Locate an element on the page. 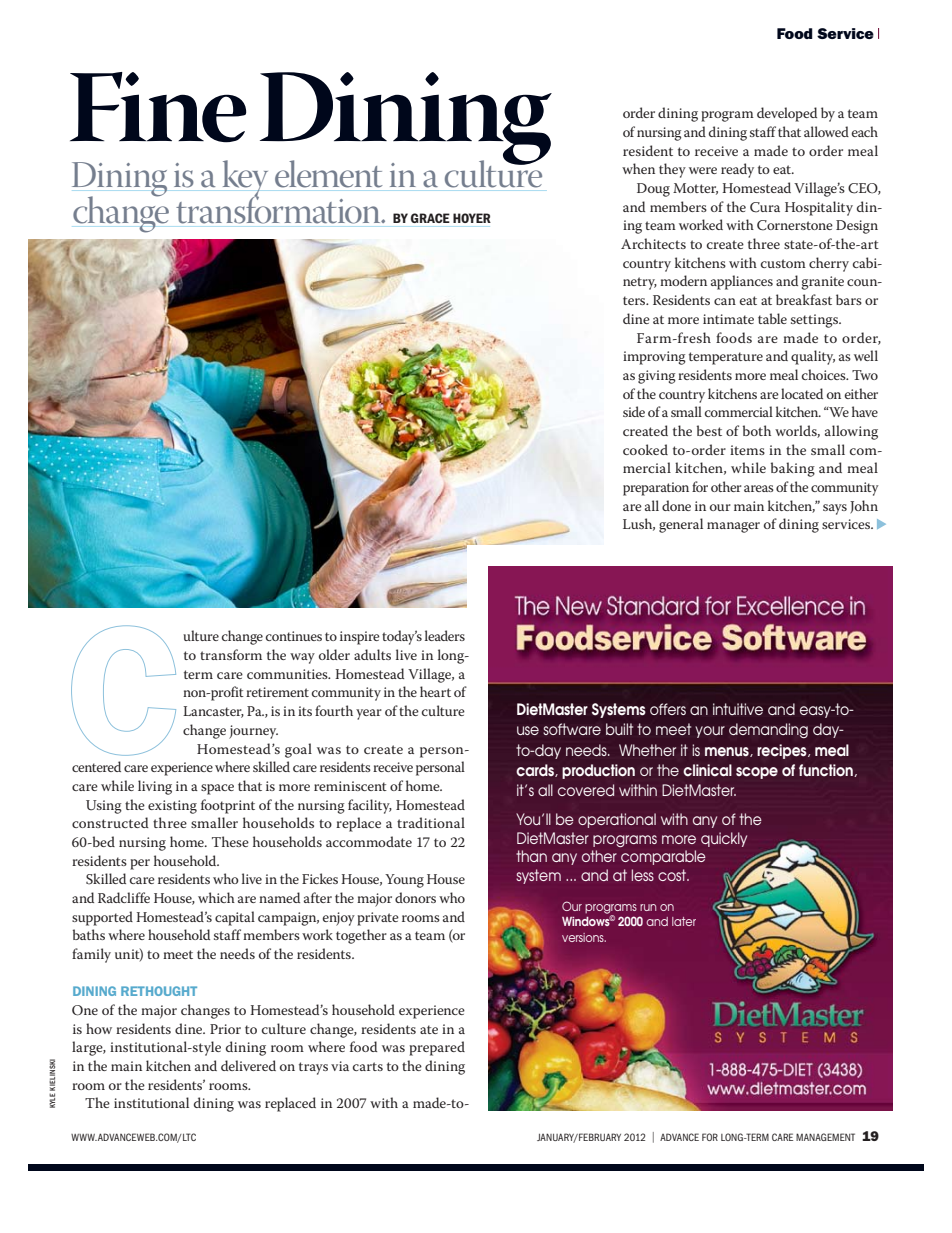 This document has width=952, height=1233. cooked is located at coordinates (645, 449).
